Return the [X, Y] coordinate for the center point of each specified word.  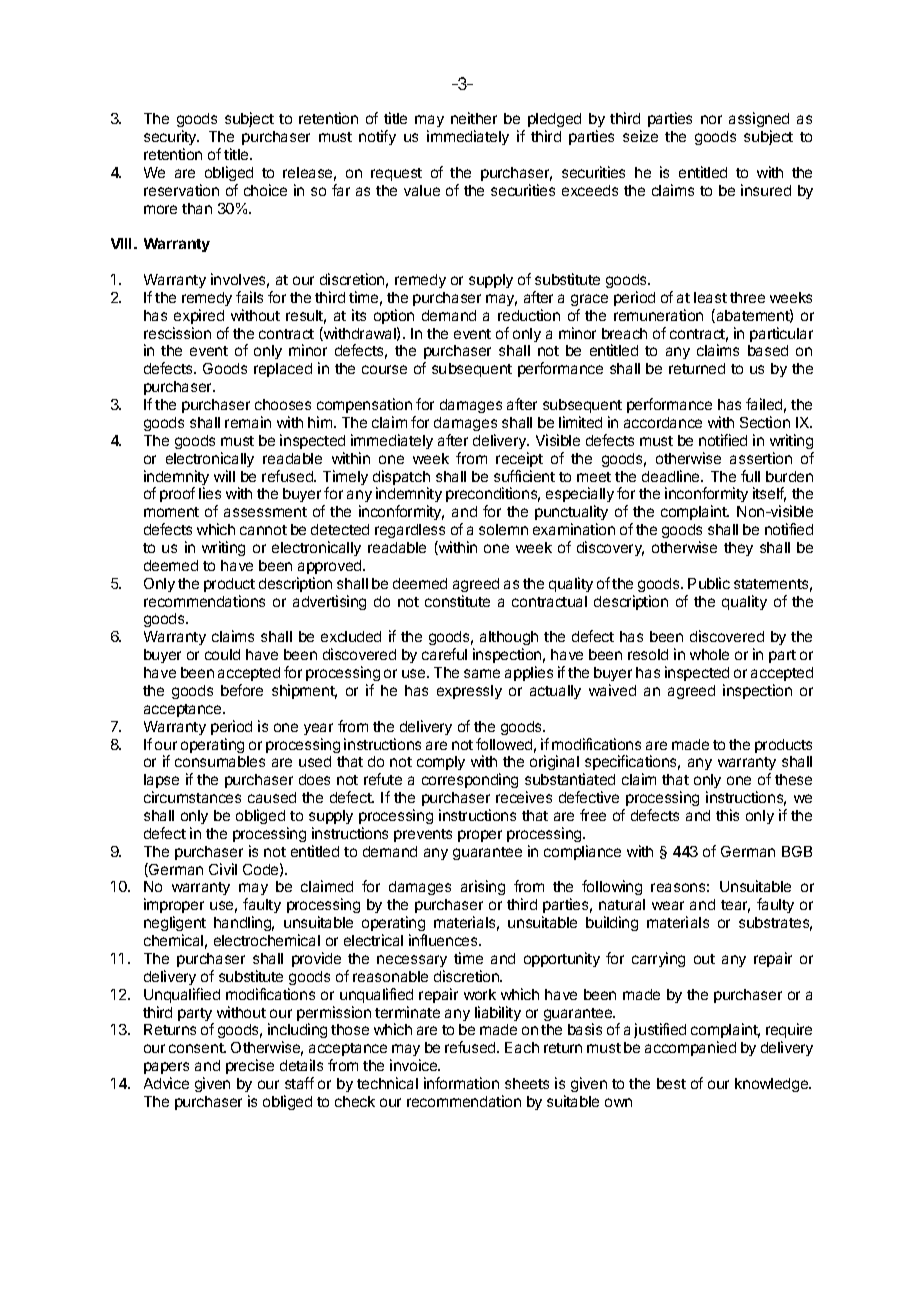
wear [668, 905]
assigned [759, 121]
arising [483, 887]
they [738, 549]
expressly [469, 692]
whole [709, 654]
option [394, 316]
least [710, 297]
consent [197, 1048]
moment [171, 512]
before [242, 690]
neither [474, 118]
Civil [223, 869]
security [171, 137]
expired [199, 316]
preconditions [493, 496]
